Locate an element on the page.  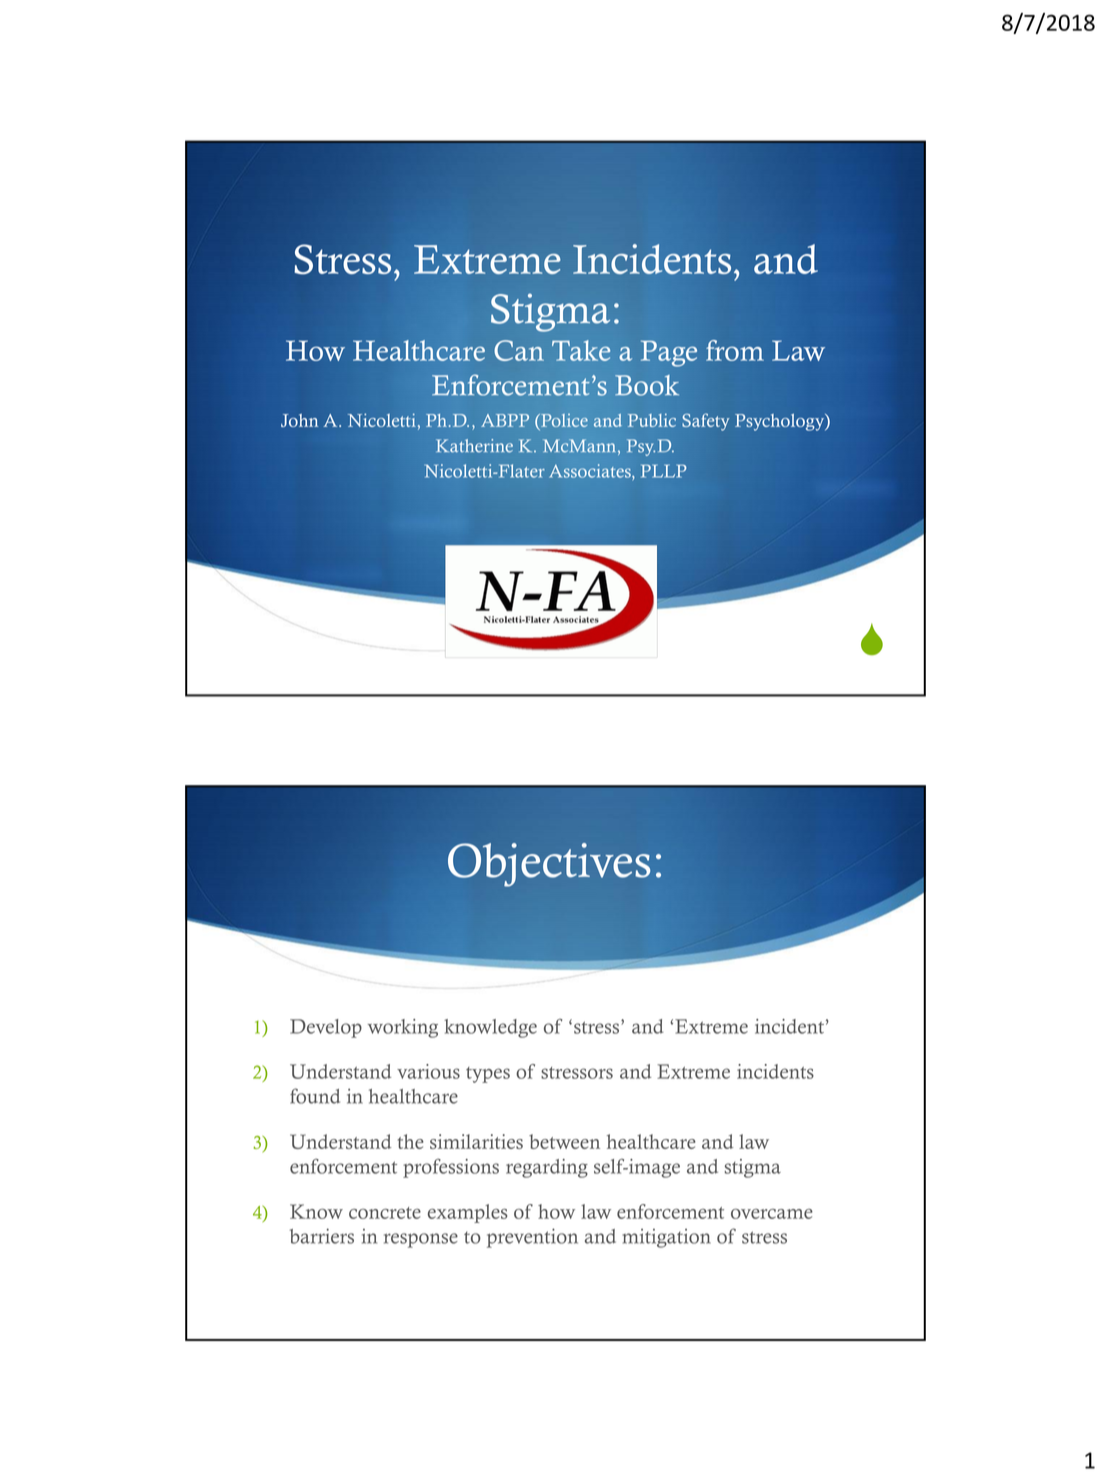
from is located at coordinates (735, 350).
